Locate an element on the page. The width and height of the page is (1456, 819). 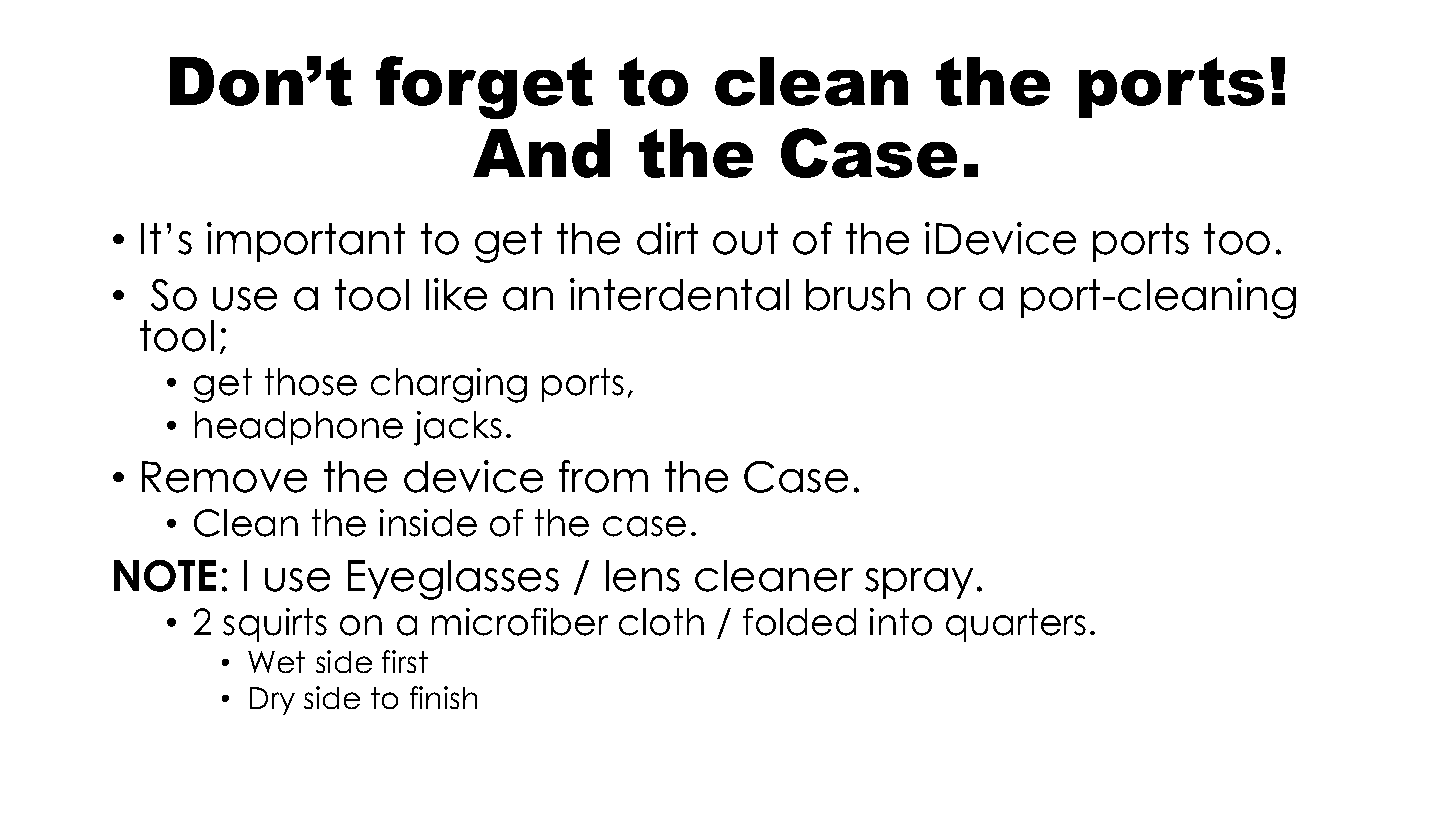
interdental is located at coordinates (679, 294).
